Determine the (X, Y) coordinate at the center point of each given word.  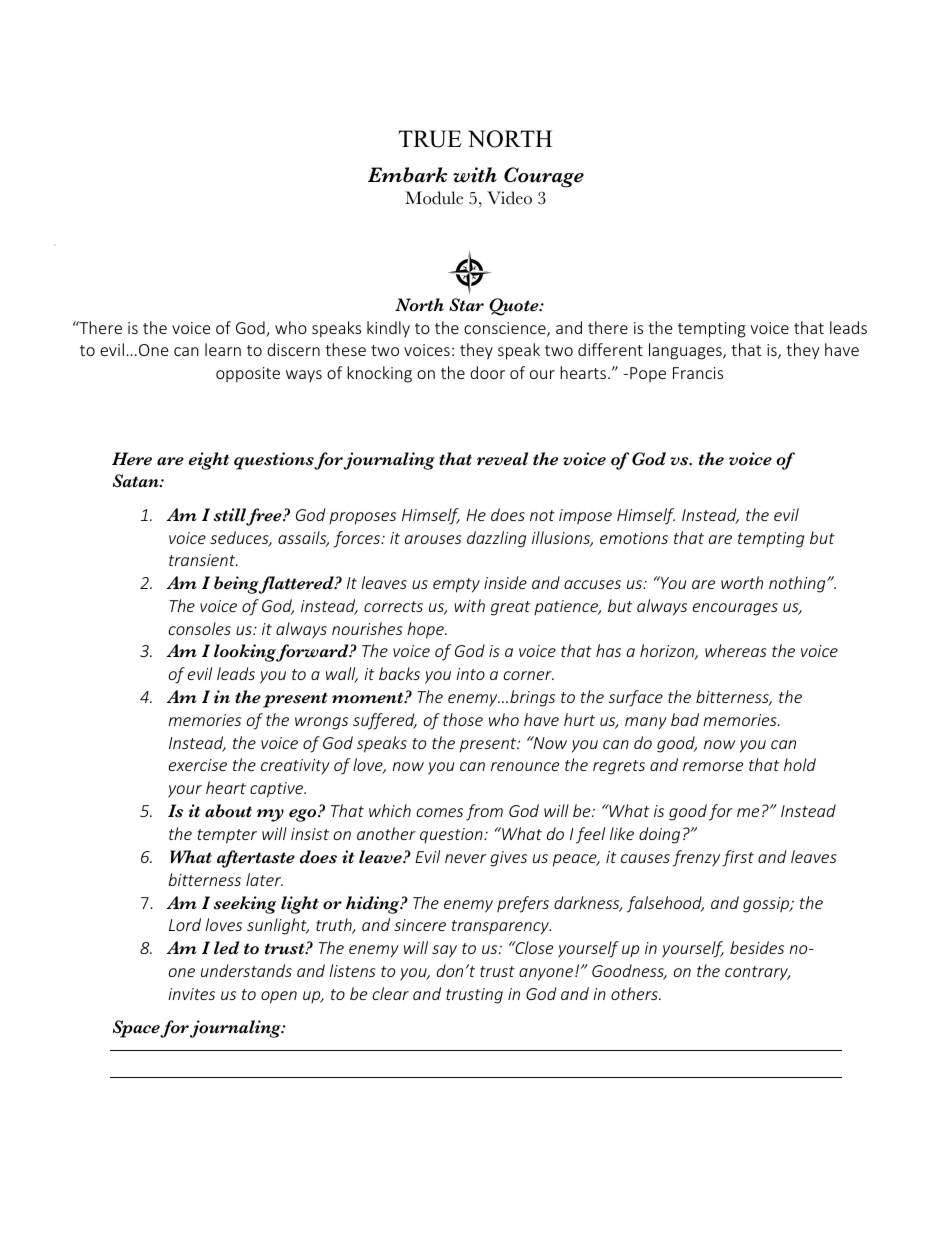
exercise (198, 765)
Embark (407, 175)
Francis (698, 373)
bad (685, 719)
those (463, 719)
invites (191, 994)
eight (209, 461)
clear (390, 993)
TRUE (430, 139)
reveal (502, 459)
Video (509, 198)
